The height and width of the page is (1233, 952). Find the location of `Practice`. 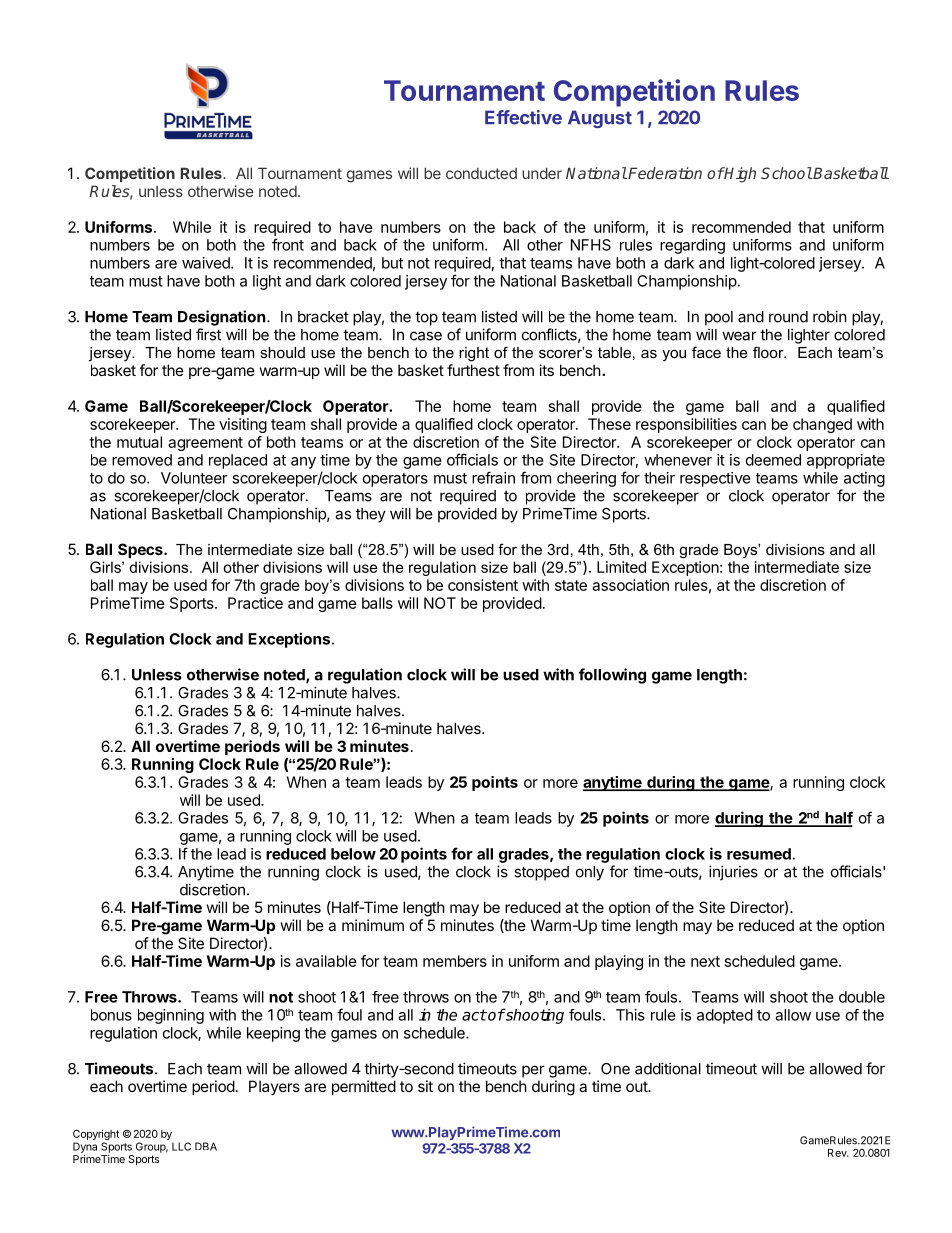

Practice is located at coordinates (255, 603).
